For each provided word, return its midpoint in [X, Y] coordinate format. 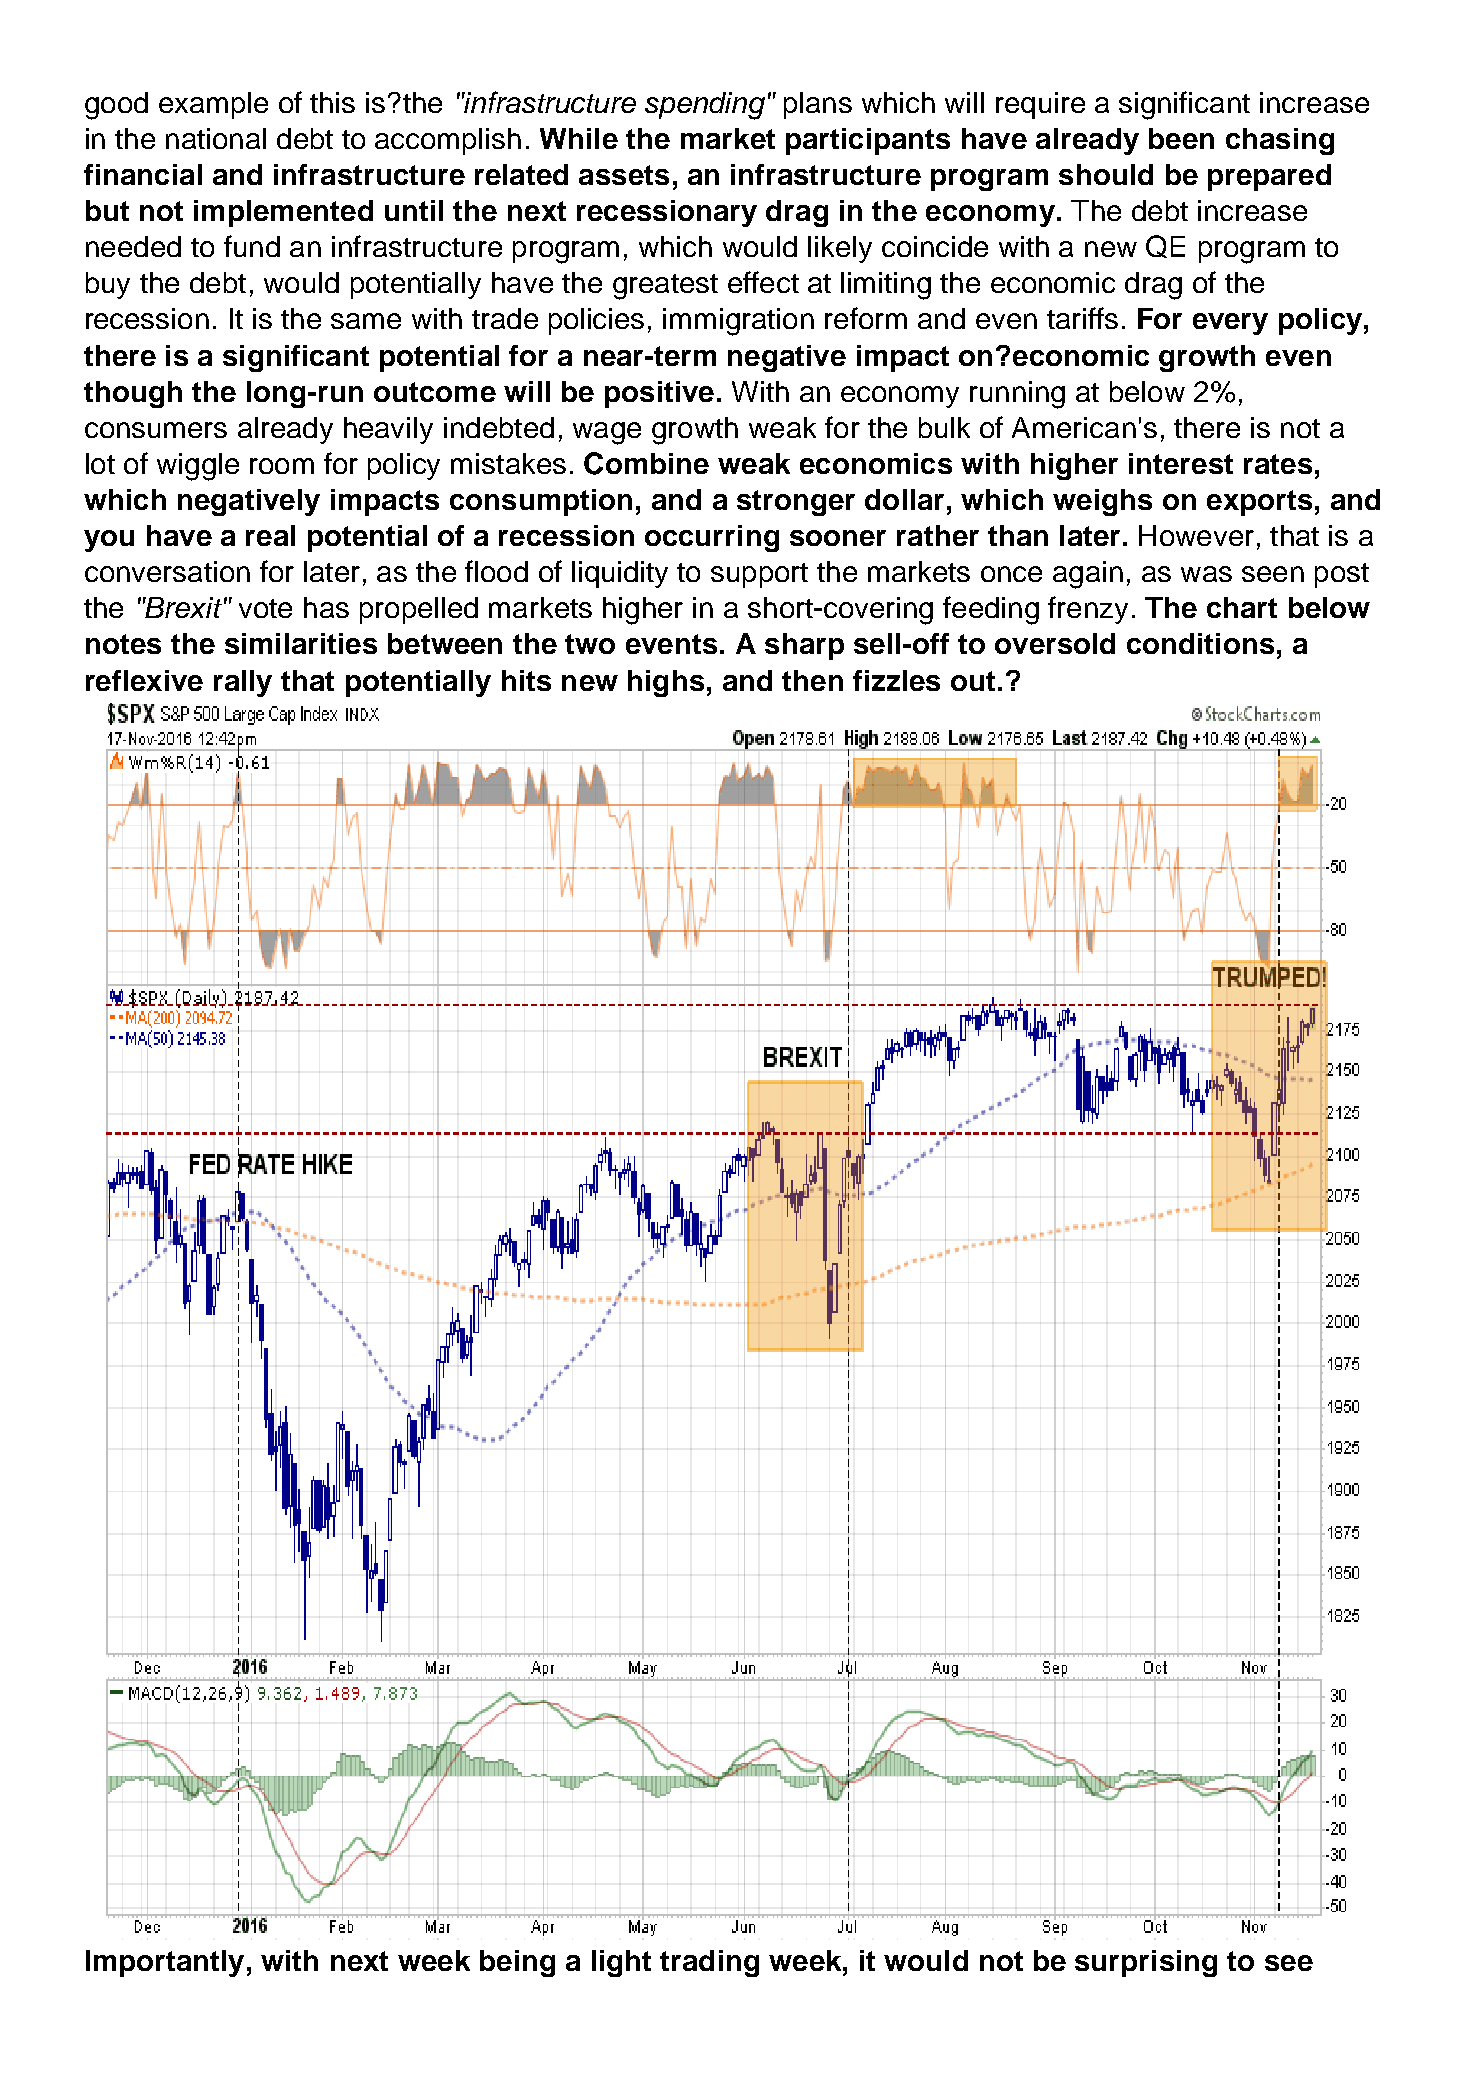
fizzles [896, 680]
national [216, 138]
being [517, 1963]
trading [709, 1963]
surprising [1146, 1963]
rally [243, 683]
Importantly [165, 1963]
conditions [1200, 643]
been [1181, 138]
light [621, 1963]
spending [705, 106]
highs [666, 683]
